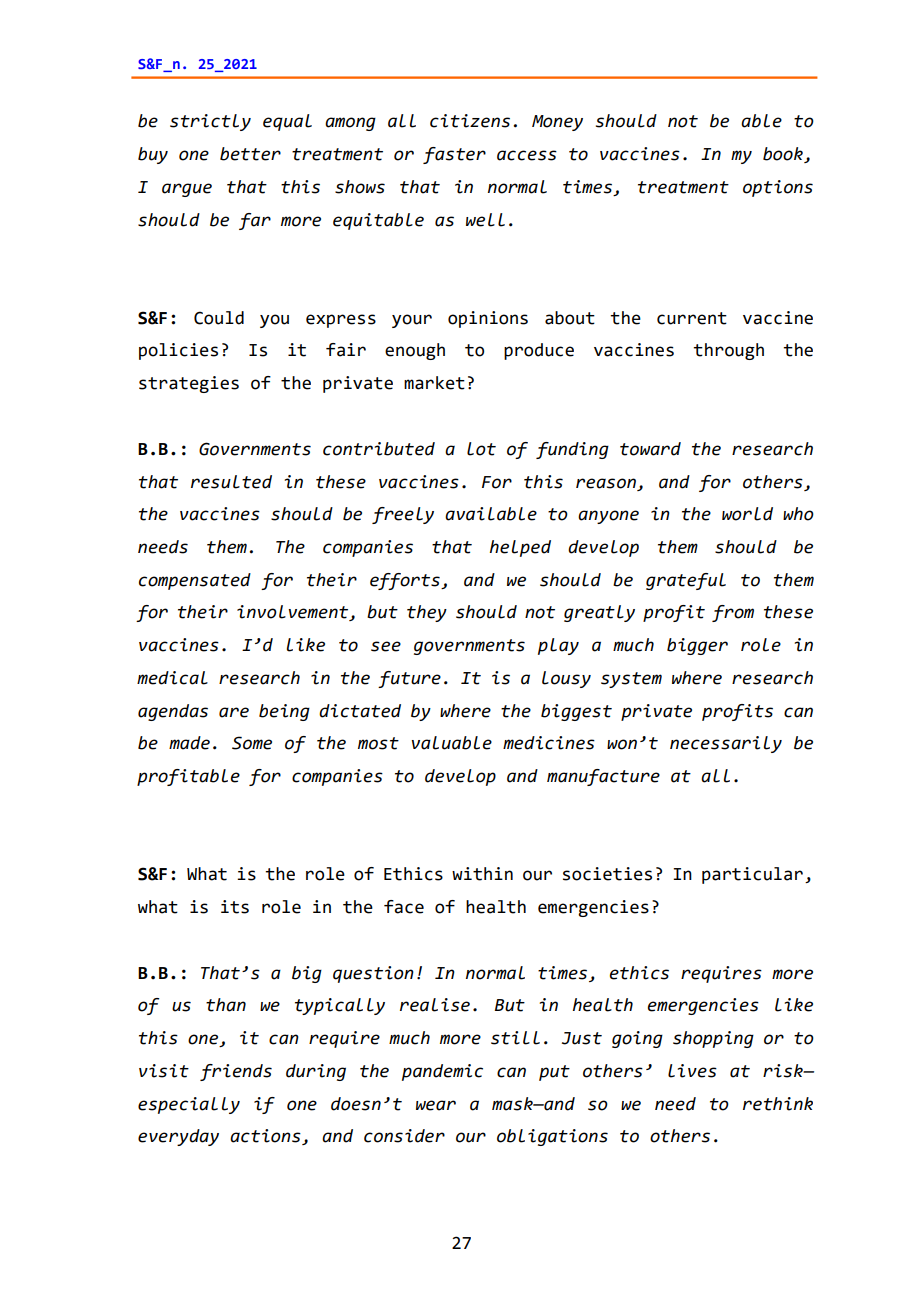  What do you see at coordinates (726, 744) in the screenshot?
I see `necessarily` at bounding box center [726, 744].
